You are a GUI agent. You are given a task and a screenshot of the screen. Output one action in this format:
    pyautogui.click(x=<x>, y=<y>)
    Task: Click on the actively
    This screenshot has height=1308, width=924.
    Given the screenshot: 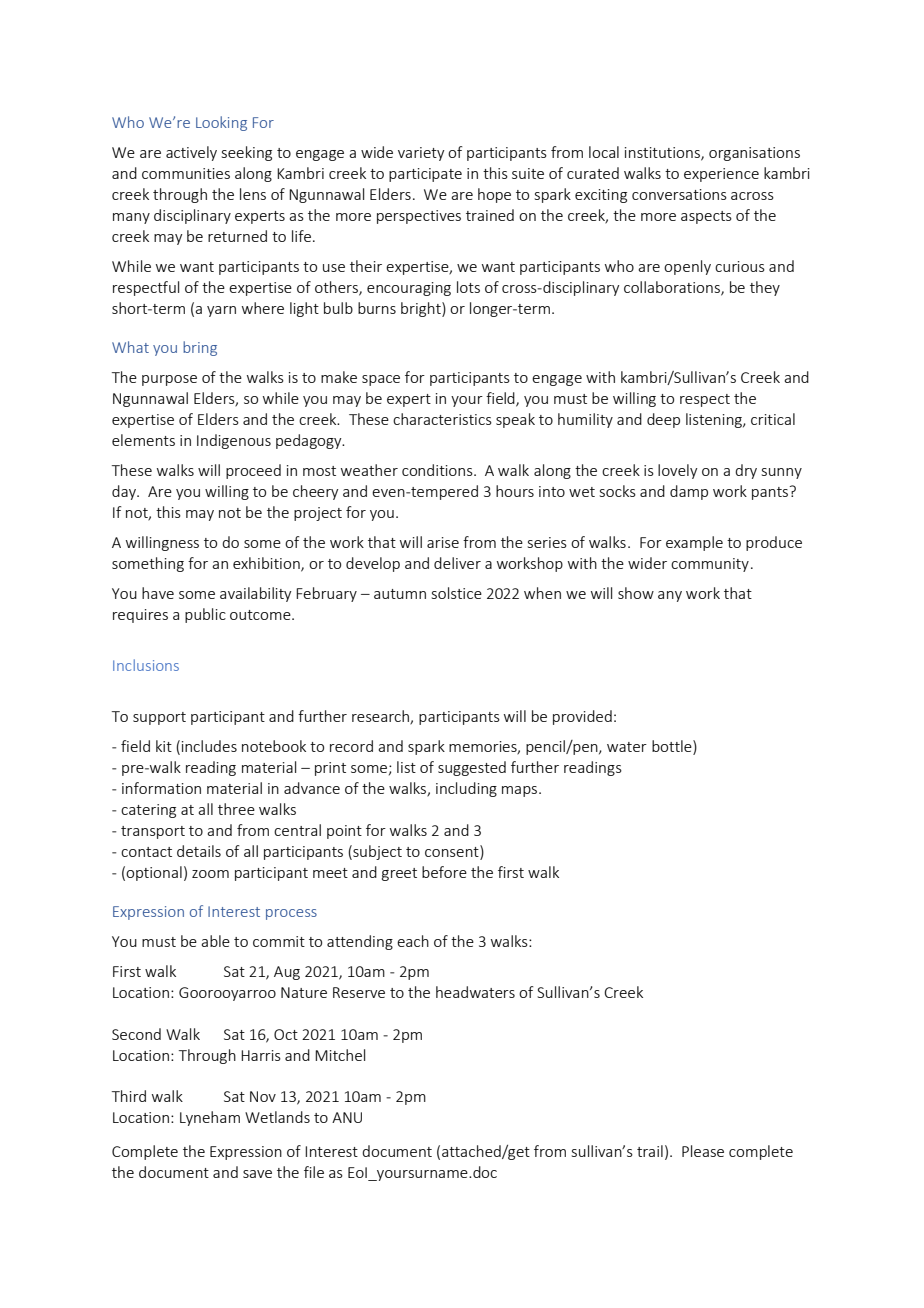 What is the action you would take?
    pyautogui.click(x=191, y=153)
